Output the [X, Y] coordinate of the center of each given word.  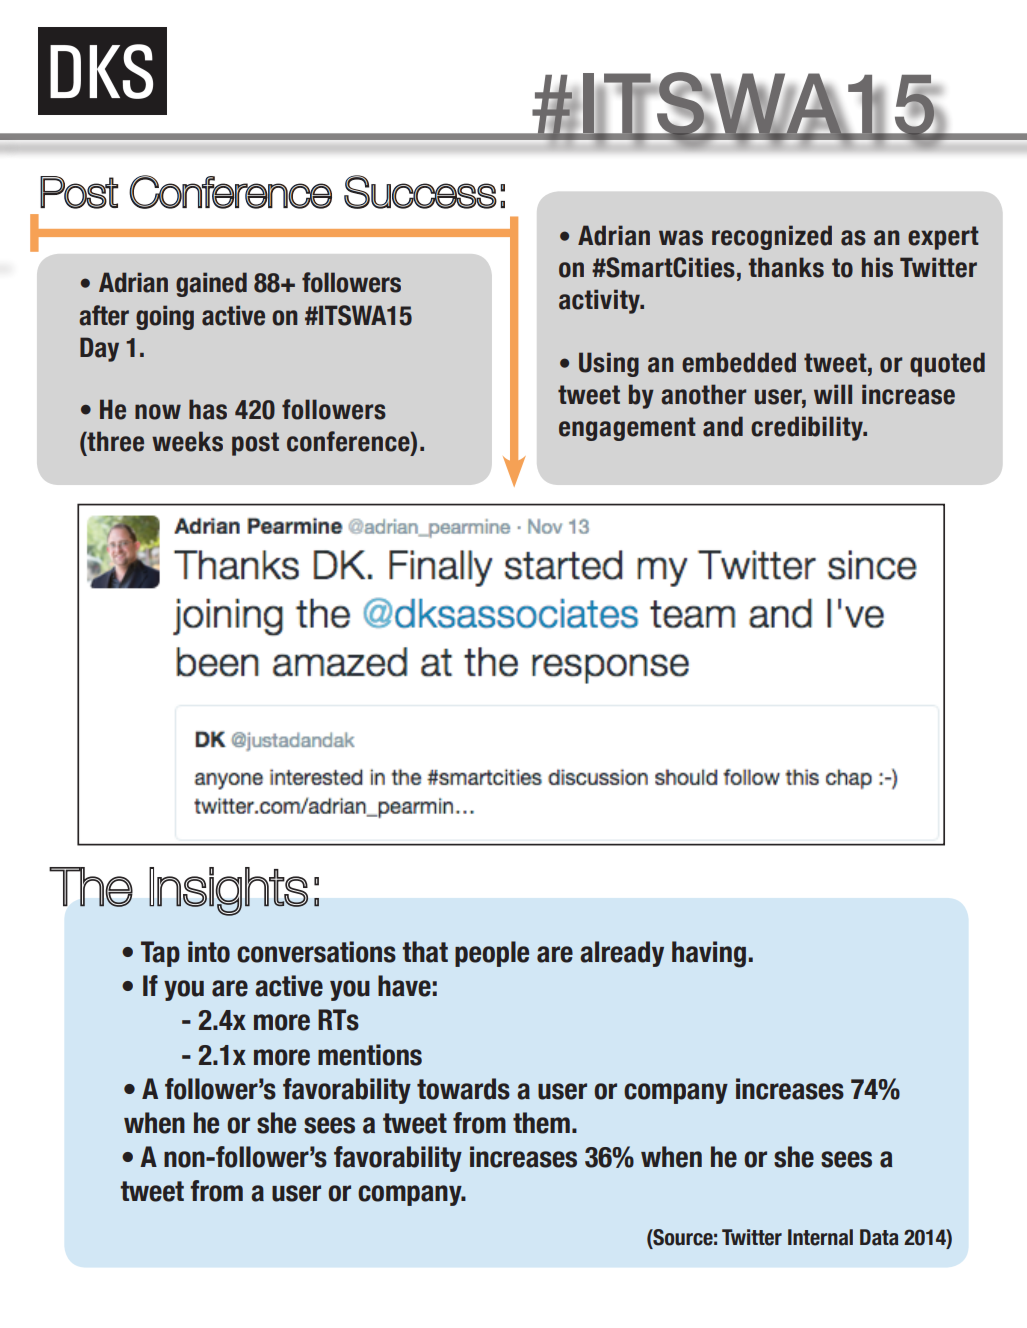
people [492, 954]
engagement [627, 429]
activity [600, 301]
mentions [370, 1055]
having [709, 954]
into [209, 952]
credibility [808, 428]
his [877, 267]
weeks [187, 441]
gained [211, 284]
